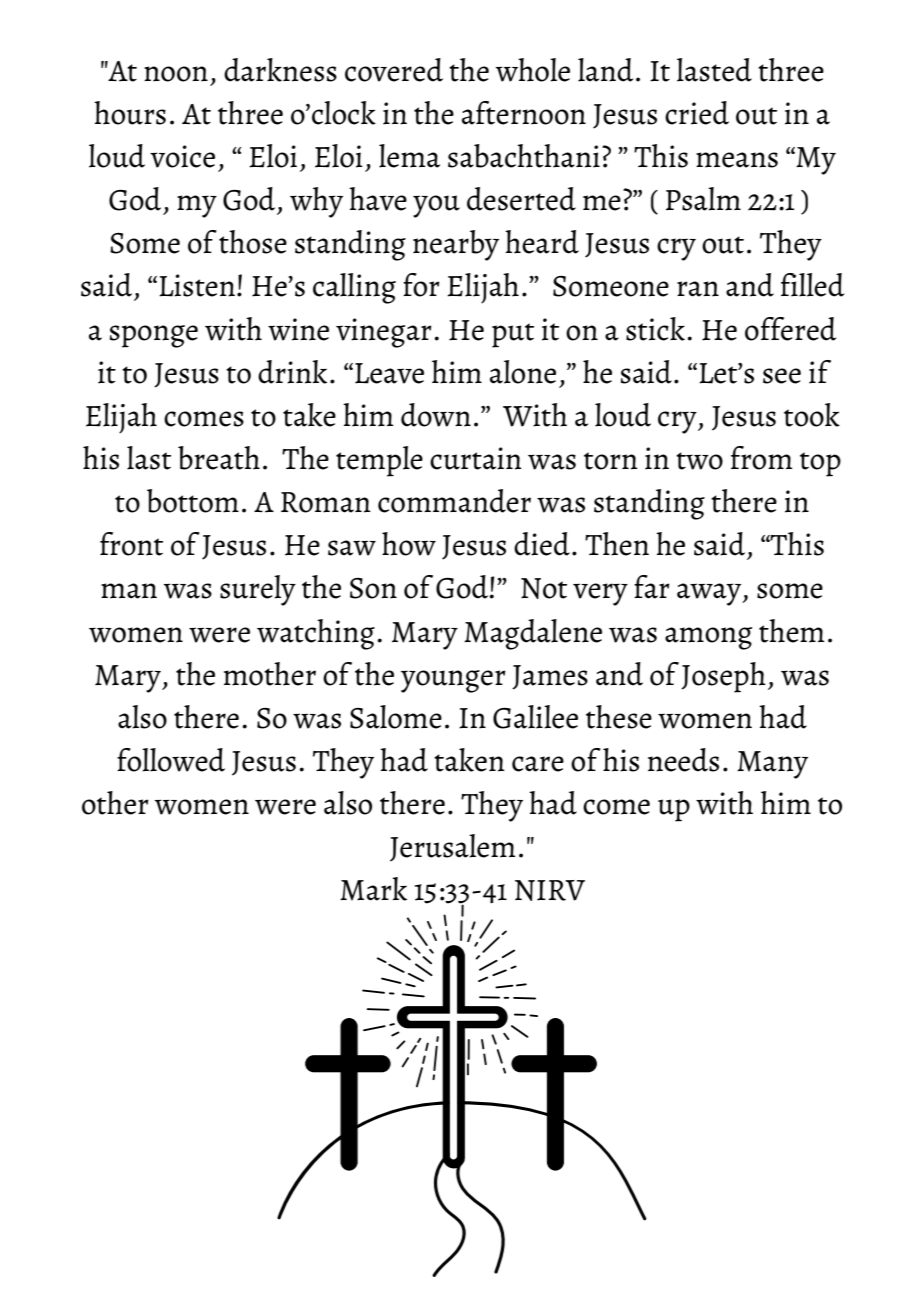 This screenshot has height=1308, width=924. What do you see at coordinates (761, 458) in the screenshot?
I see `from` at bounding box center [761, 458].
